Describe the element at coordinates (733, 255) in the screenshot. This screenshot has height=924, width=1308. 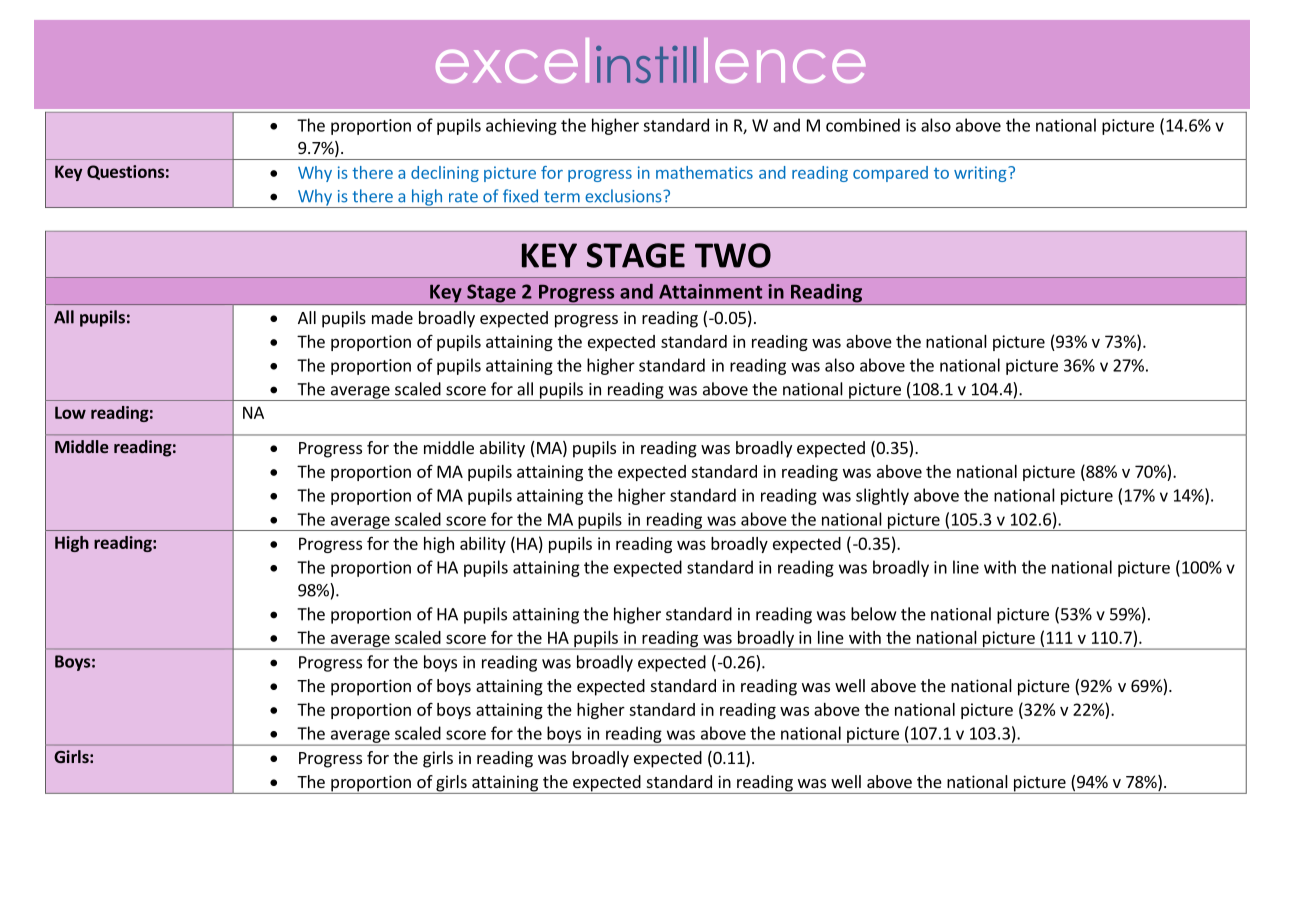
I see `TWO` at that location.
